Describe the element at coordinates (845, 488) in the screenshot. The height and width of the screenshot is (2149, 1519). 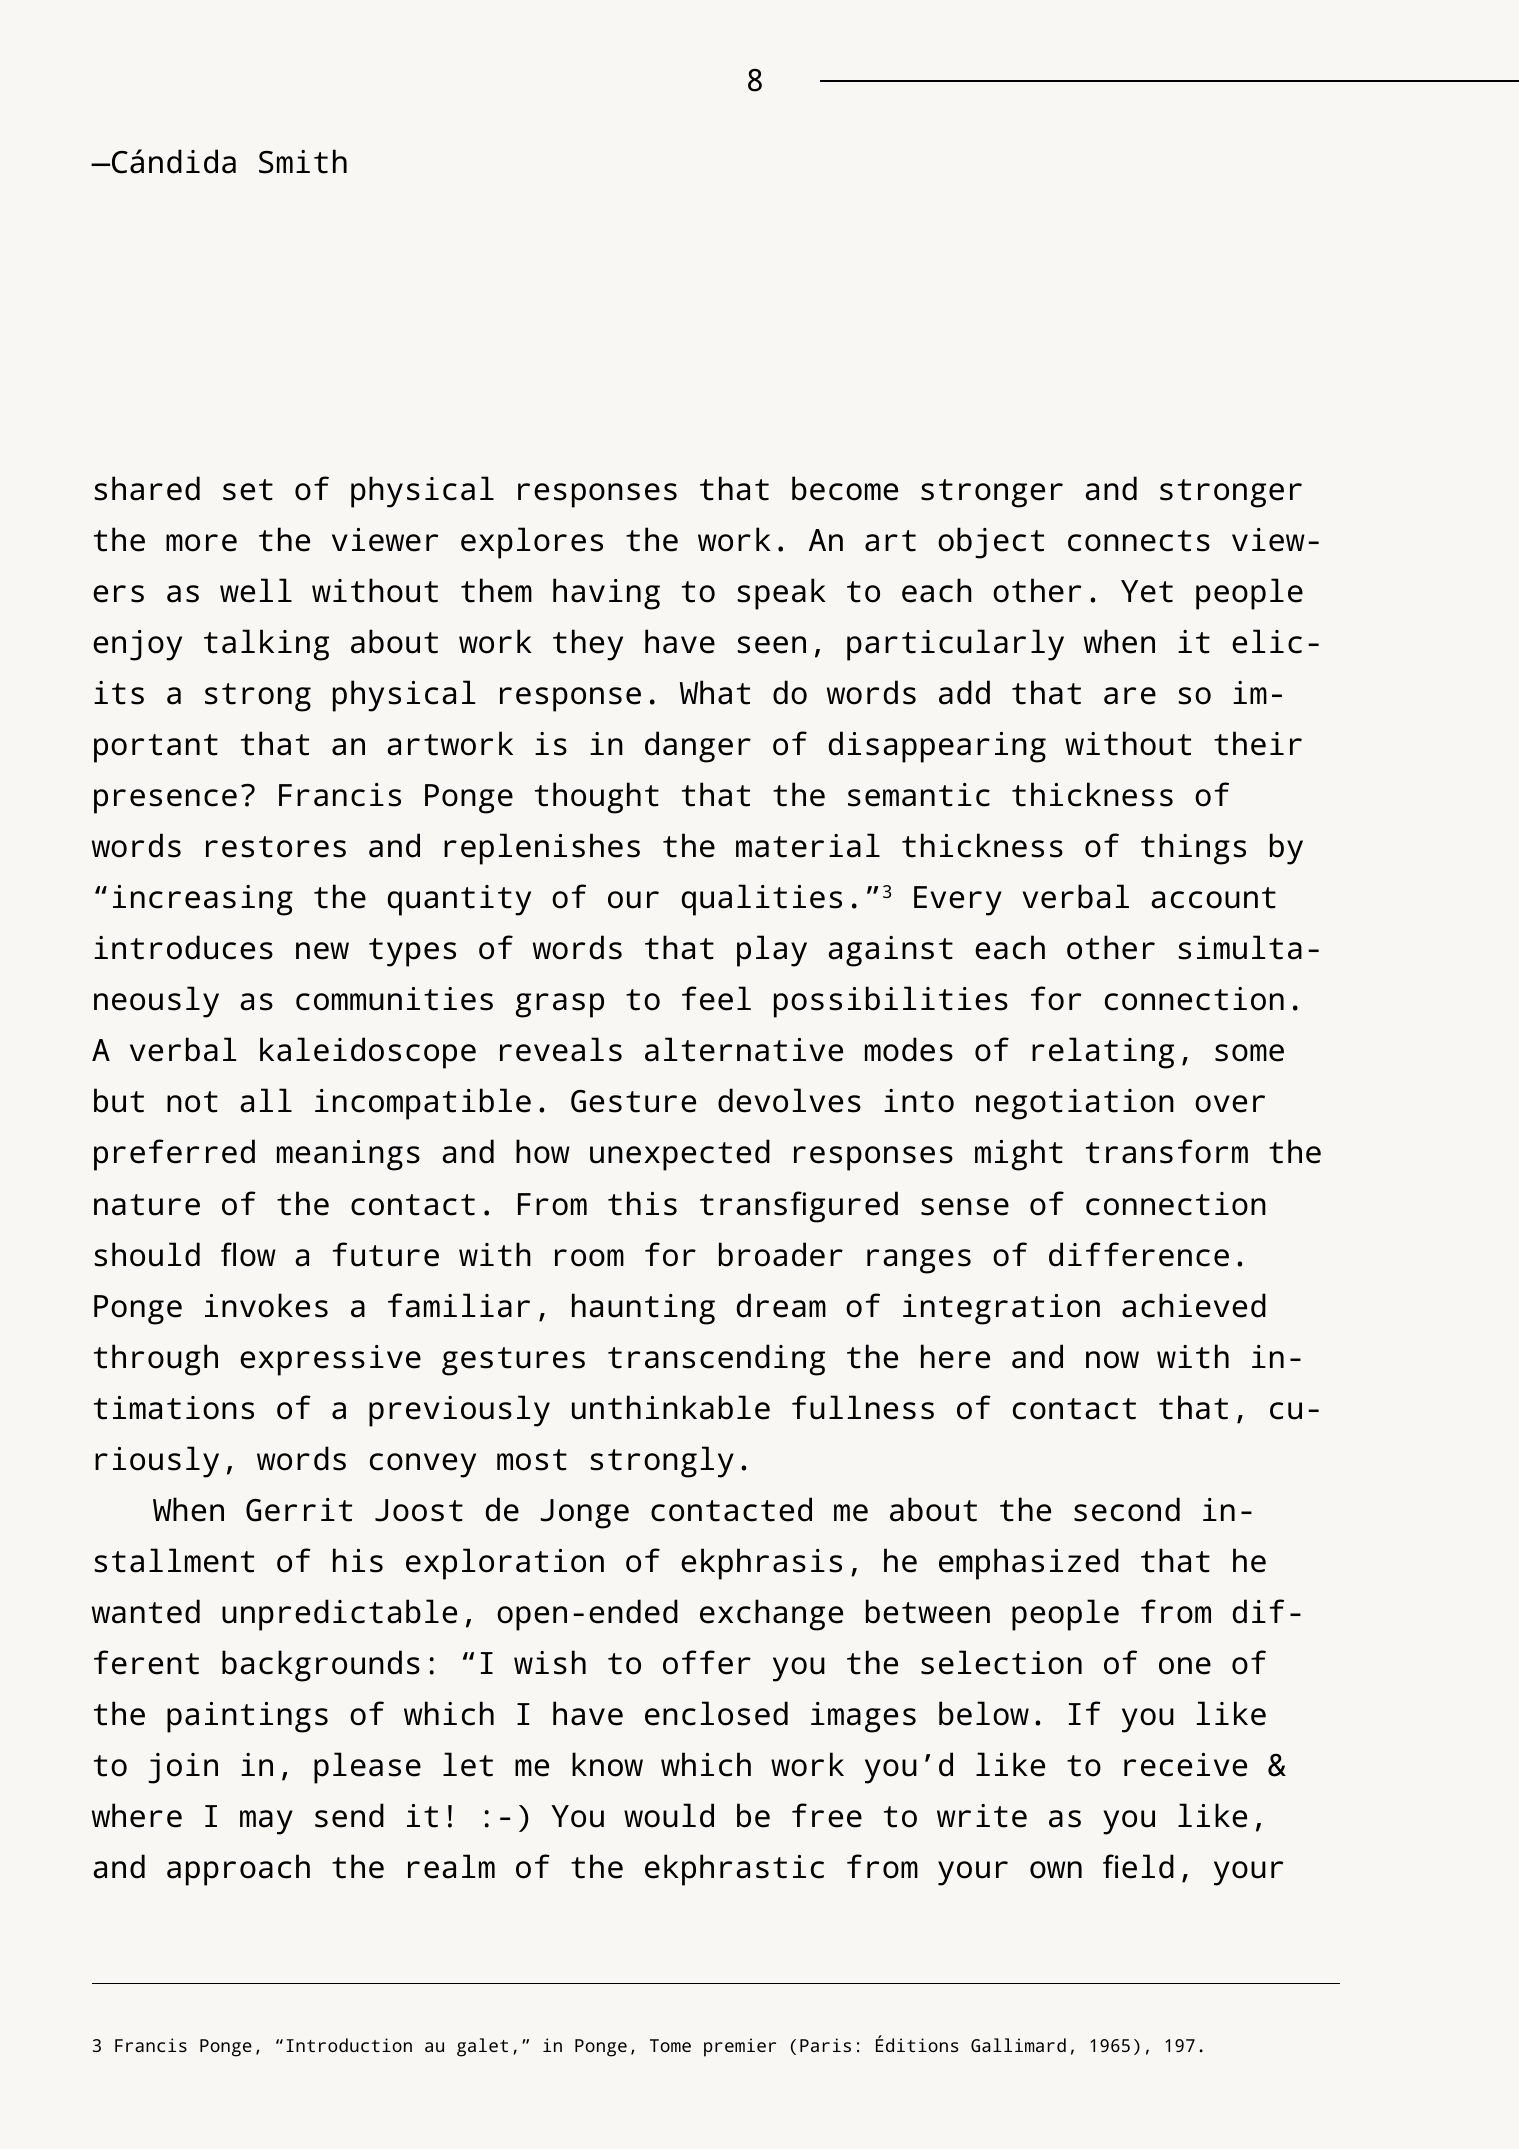
I see `become` at that location.
